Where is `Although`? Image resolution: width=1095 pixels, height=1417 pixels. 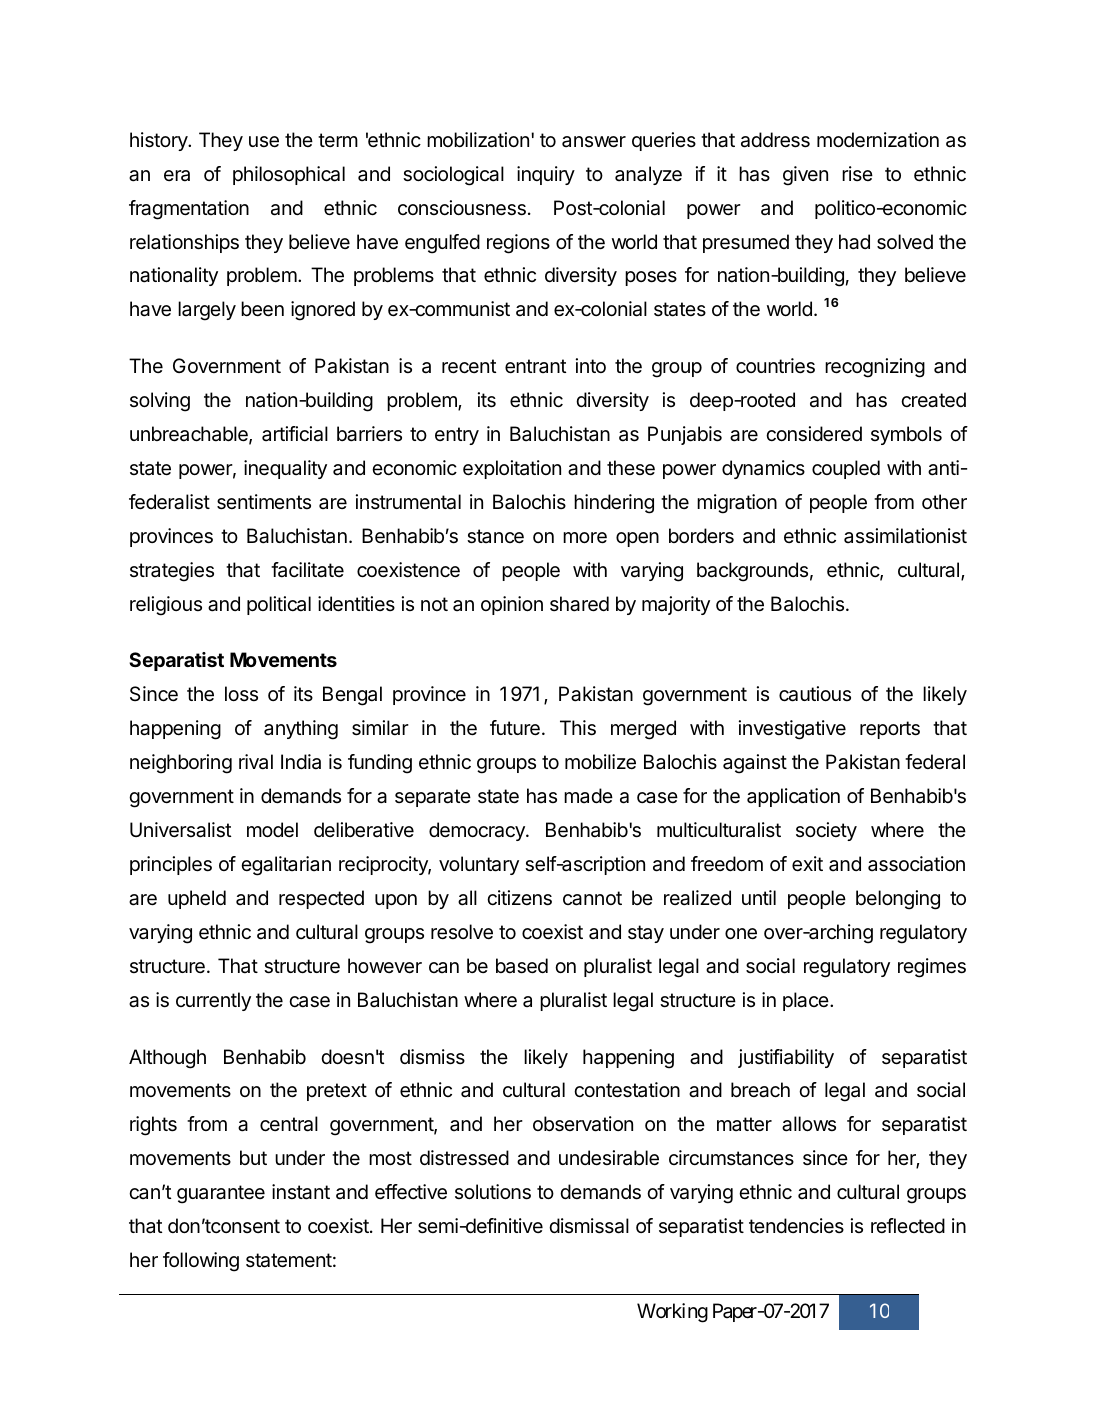
Although is located at coordinates (167, 1059).
